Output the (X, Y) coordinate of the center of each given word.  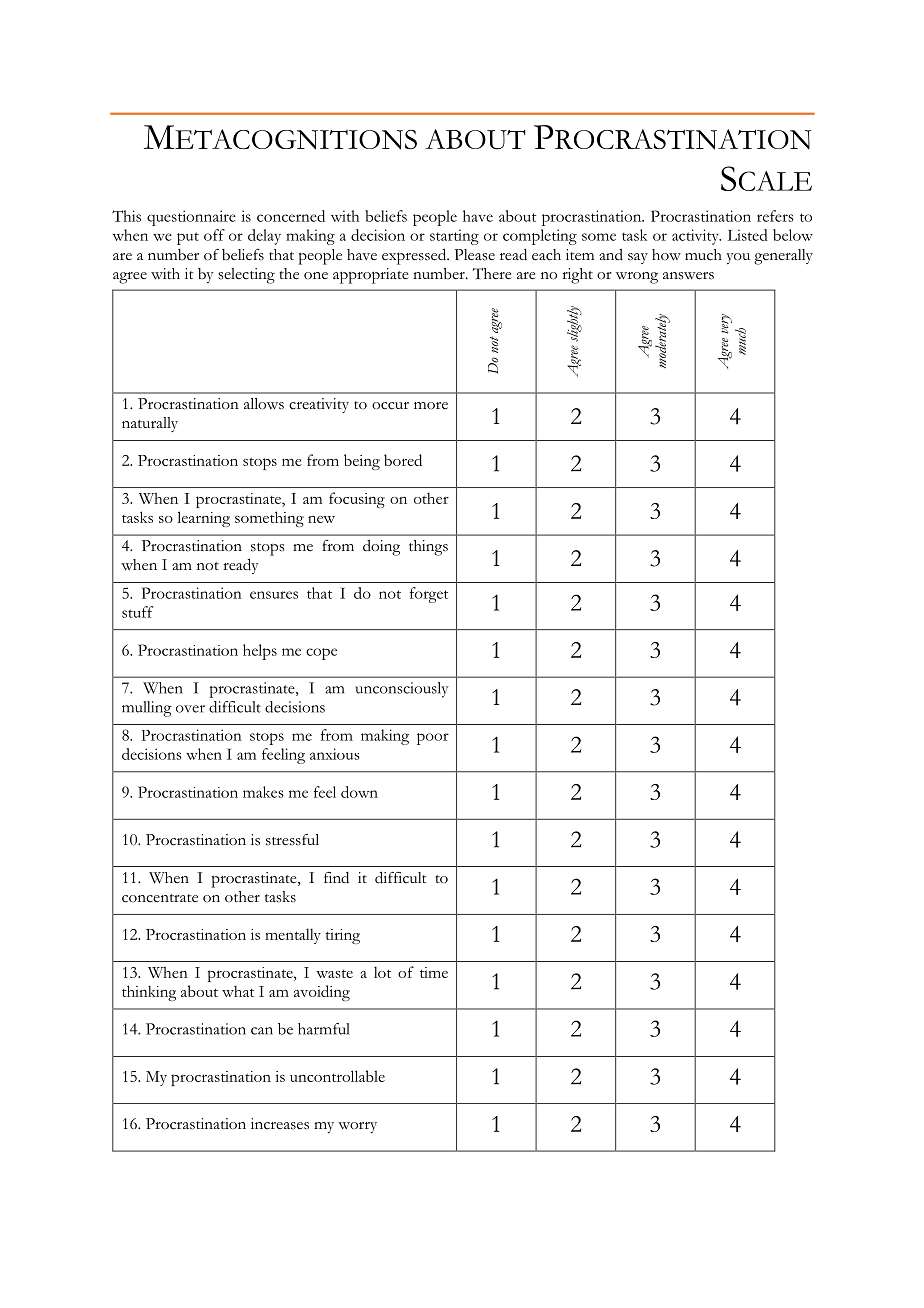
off (214, 235)
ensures (274, 595)
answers (688, 276)
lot (382, 972)
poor (433, 739)
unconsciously (402, 690)
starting (454, 237)
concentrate (160, 898)
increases (280, 1124)
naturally (150, 424)
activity (696, 237)
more (431, 405)
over (190, 709)
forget (429, 595)
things (428, 548)
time (434, 972)
